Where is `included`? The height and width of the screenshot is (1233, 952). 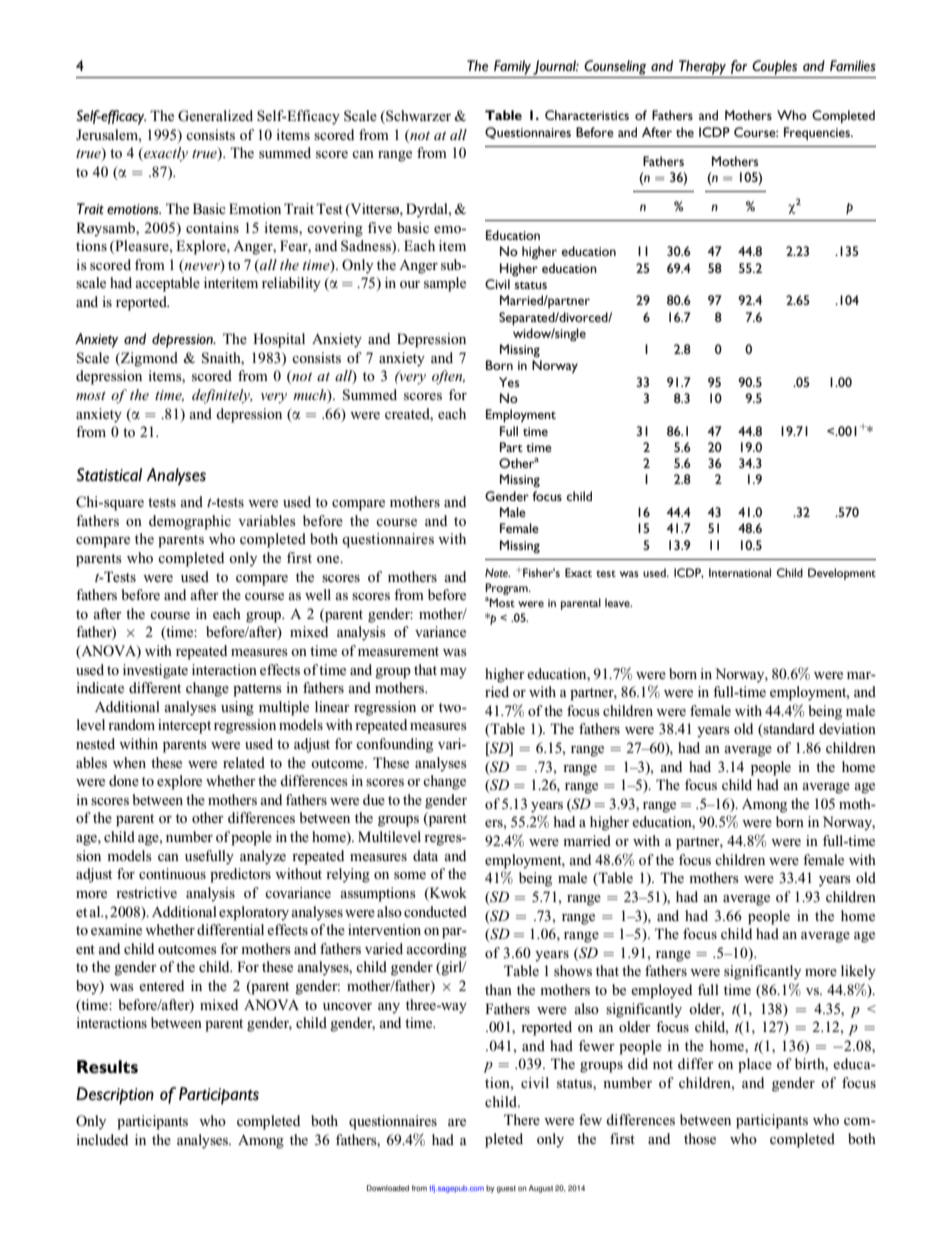 included is located at coordinates (102, 1139).
